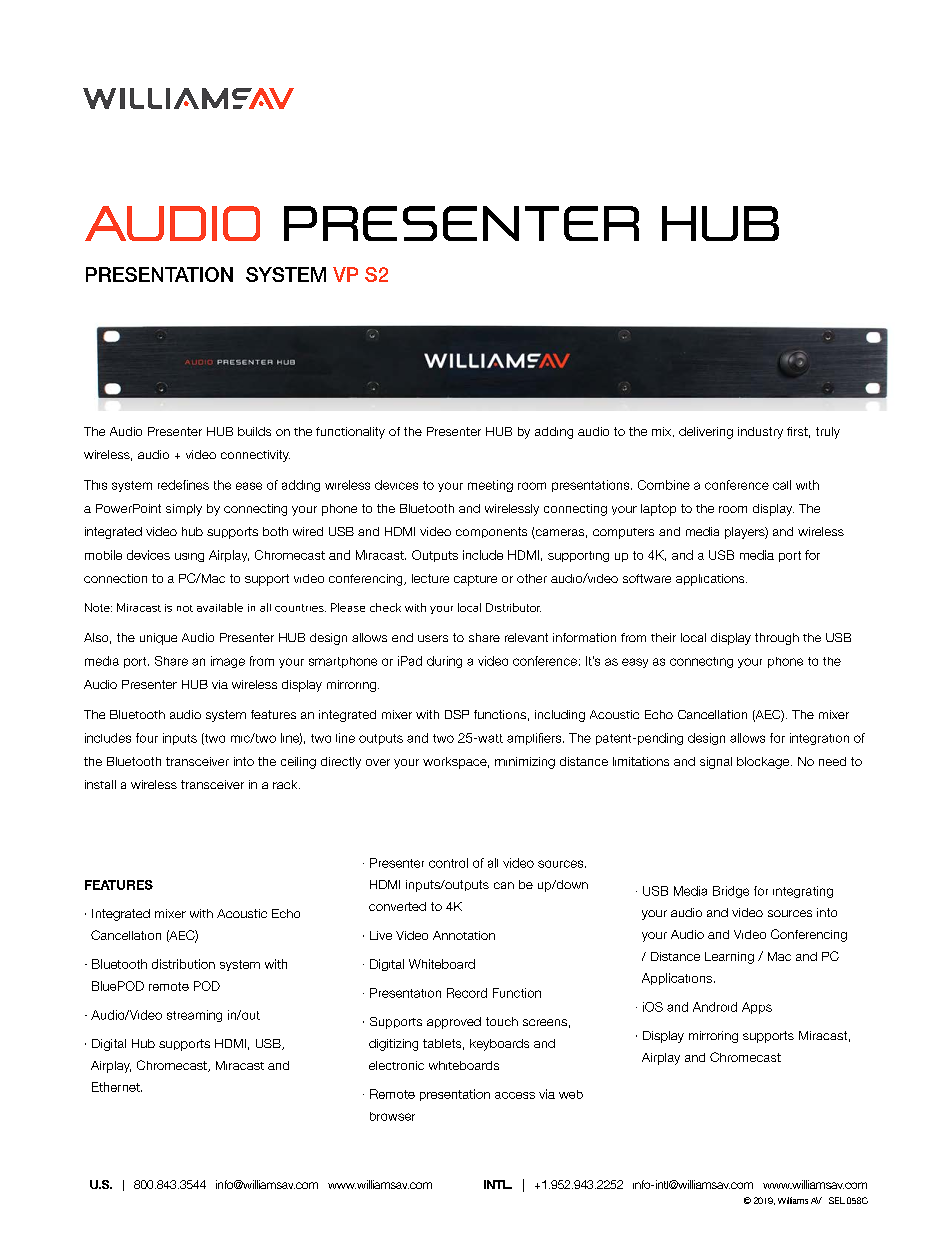  What do you see at coordinates (490, 486) in the image?
I see `meeting` at bounding box center [490, 486].
